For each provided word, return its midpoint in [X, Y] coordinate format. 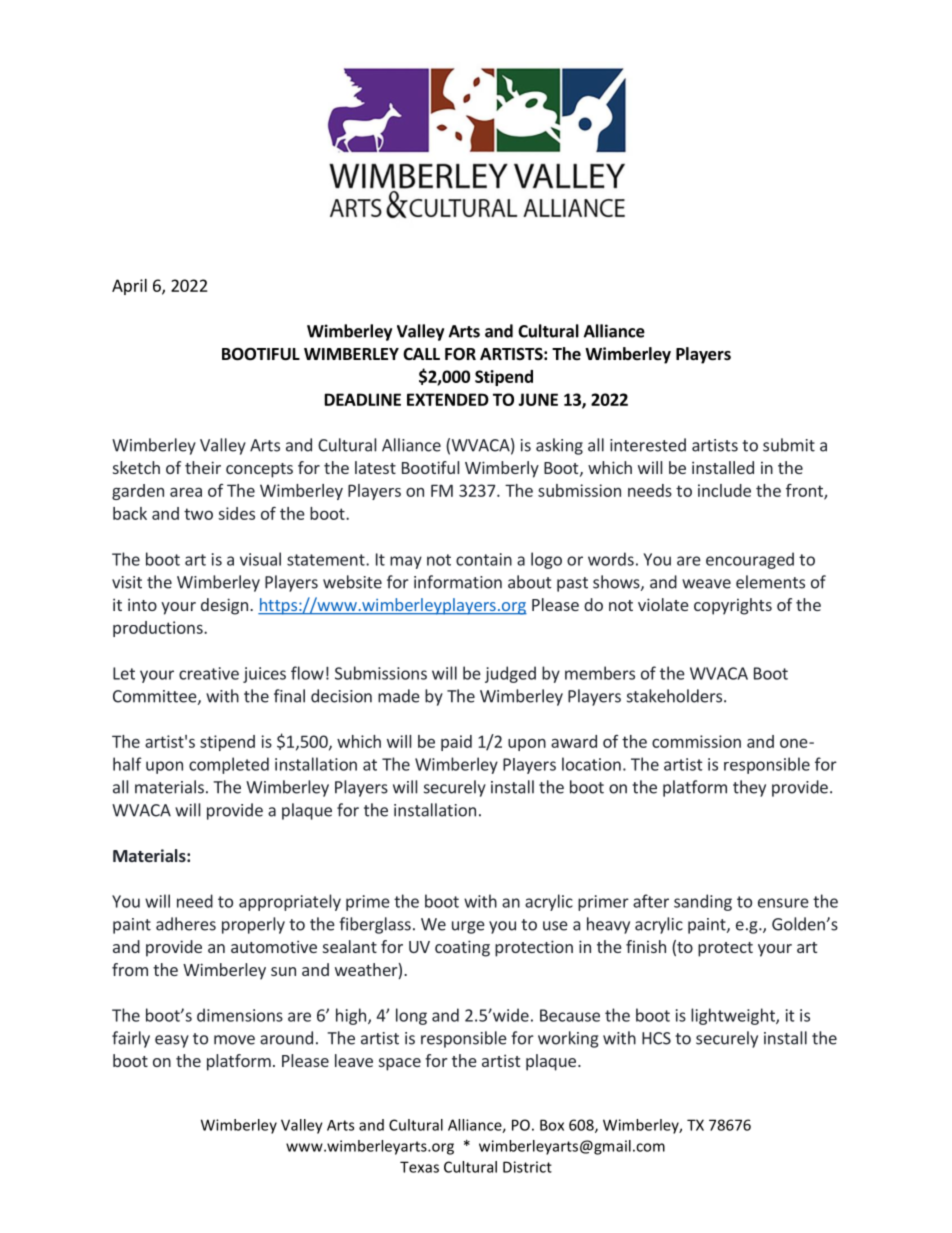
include [724, 490]
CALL [421, 354]
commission [696, 741]
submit [789, 445]
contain [484, 559]
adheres [186, 924]
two [198, 514]
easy [172, 1041]
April [129, 287]
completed [229, 765]
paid [456, 743]
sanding [703, 902]
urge [468, 927]
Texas [419, 1167]
